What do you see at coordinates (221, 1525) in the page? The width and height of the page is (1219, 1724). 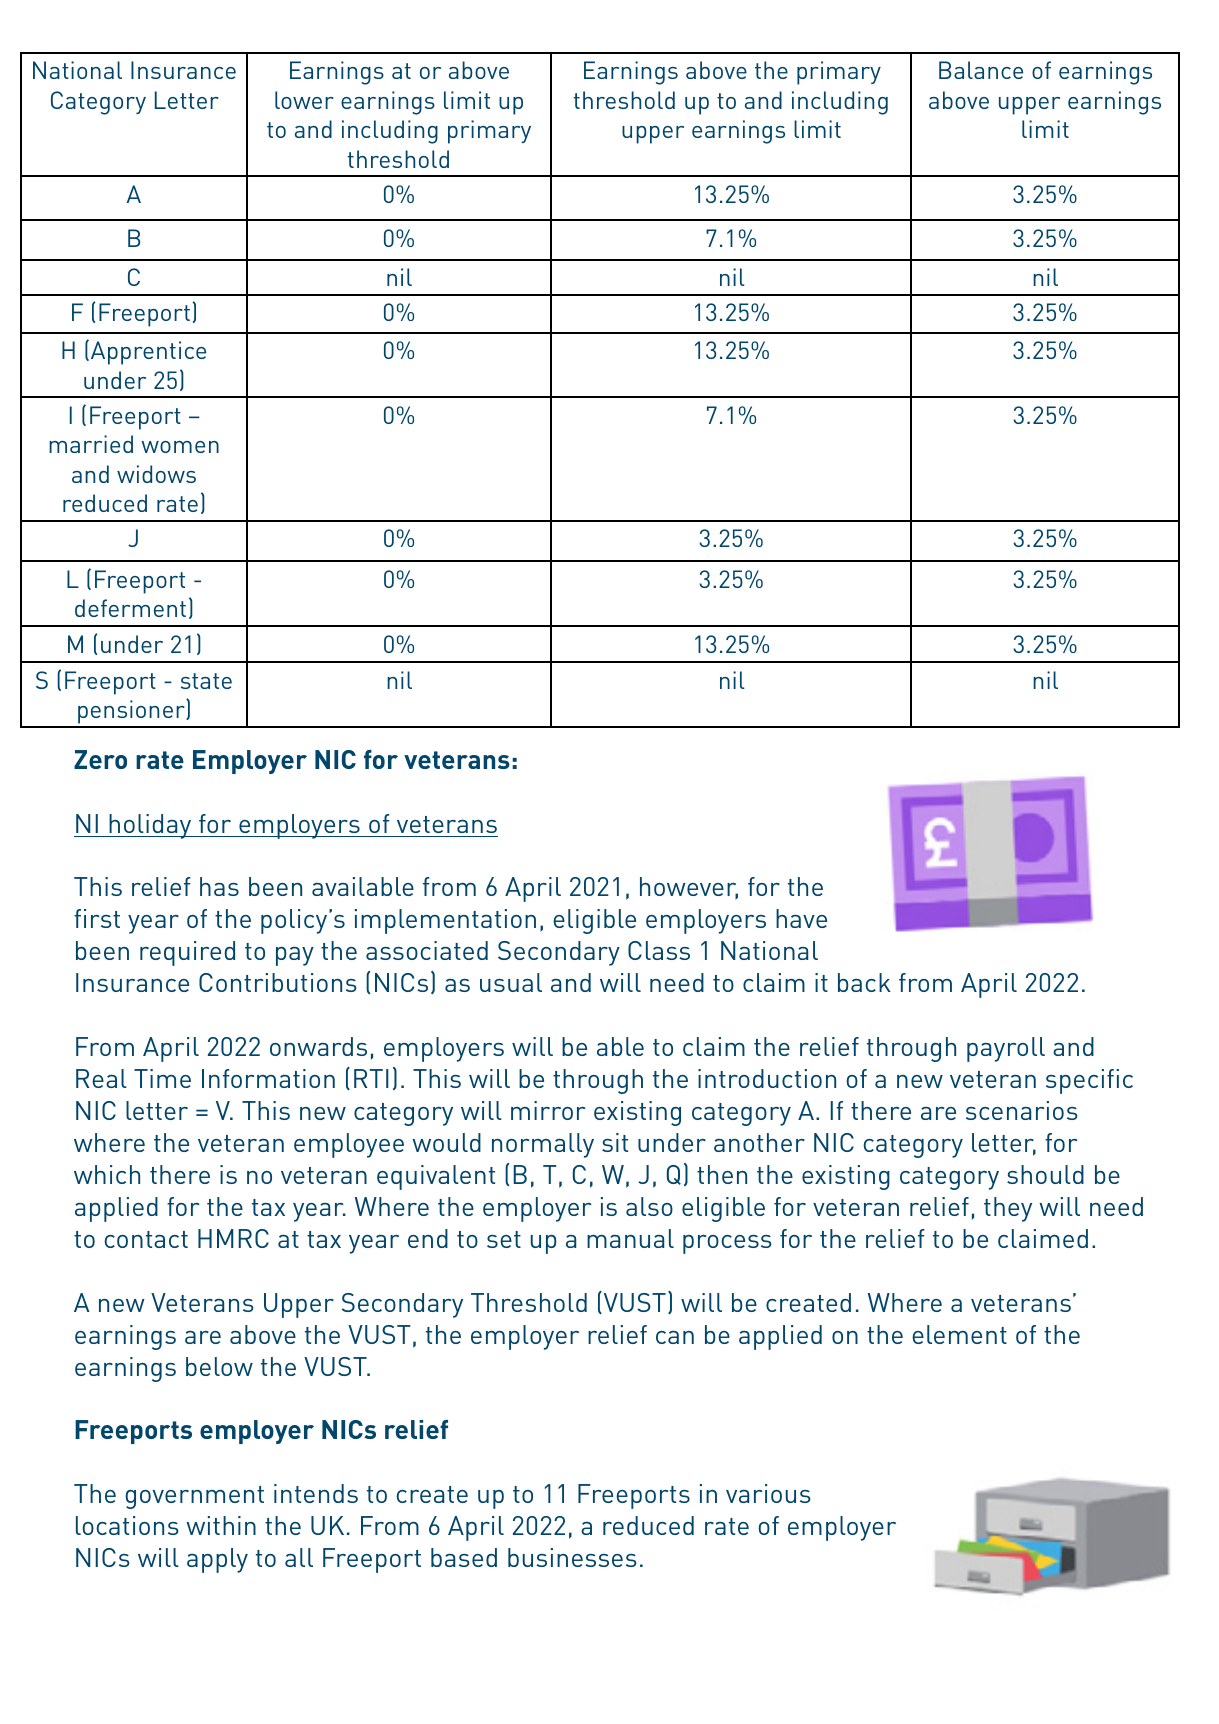 I see `within` at bounding box center [221, 1525].
